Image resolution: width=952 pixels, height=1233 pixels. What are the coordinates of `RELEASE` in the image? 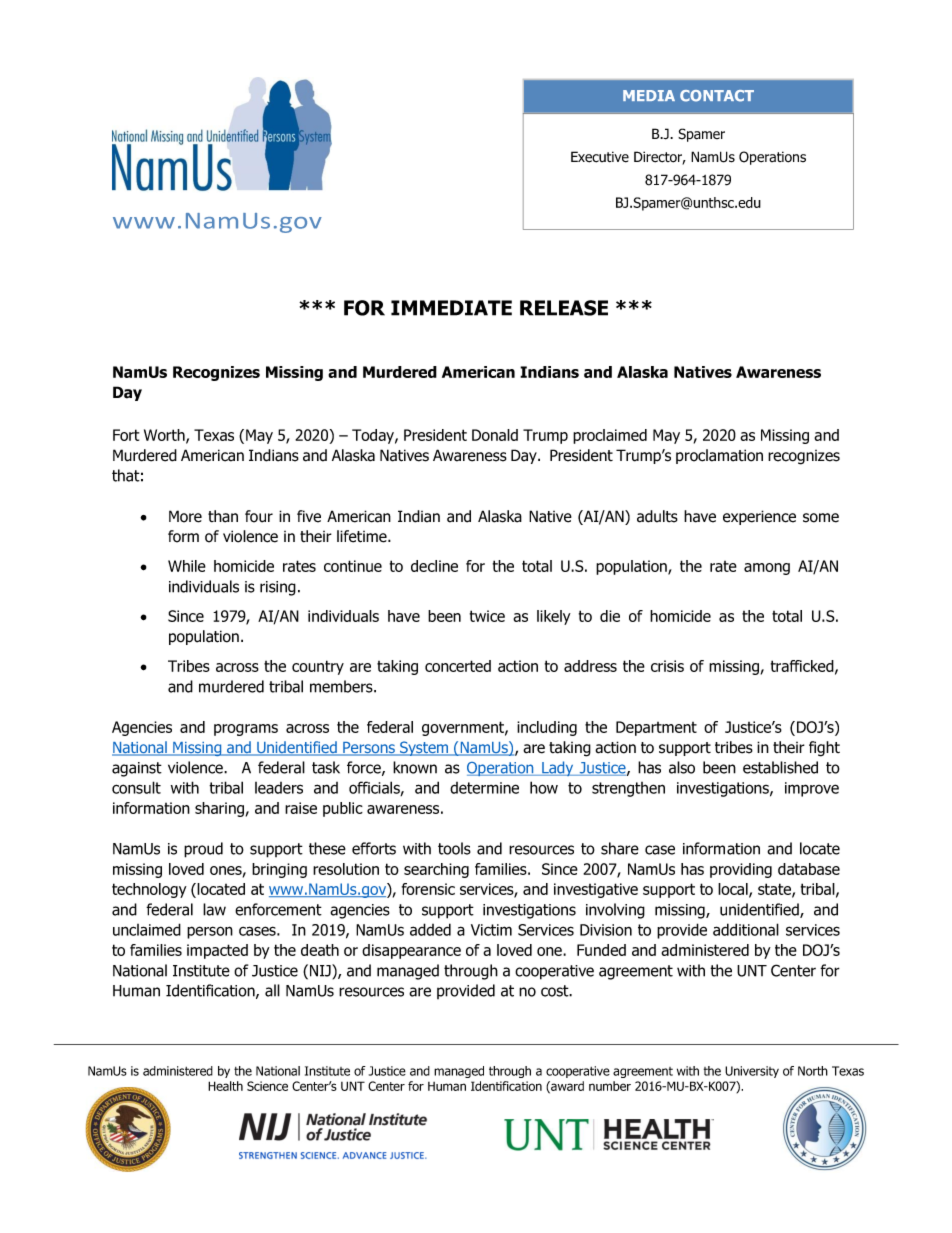 It's located at (564, 308).
